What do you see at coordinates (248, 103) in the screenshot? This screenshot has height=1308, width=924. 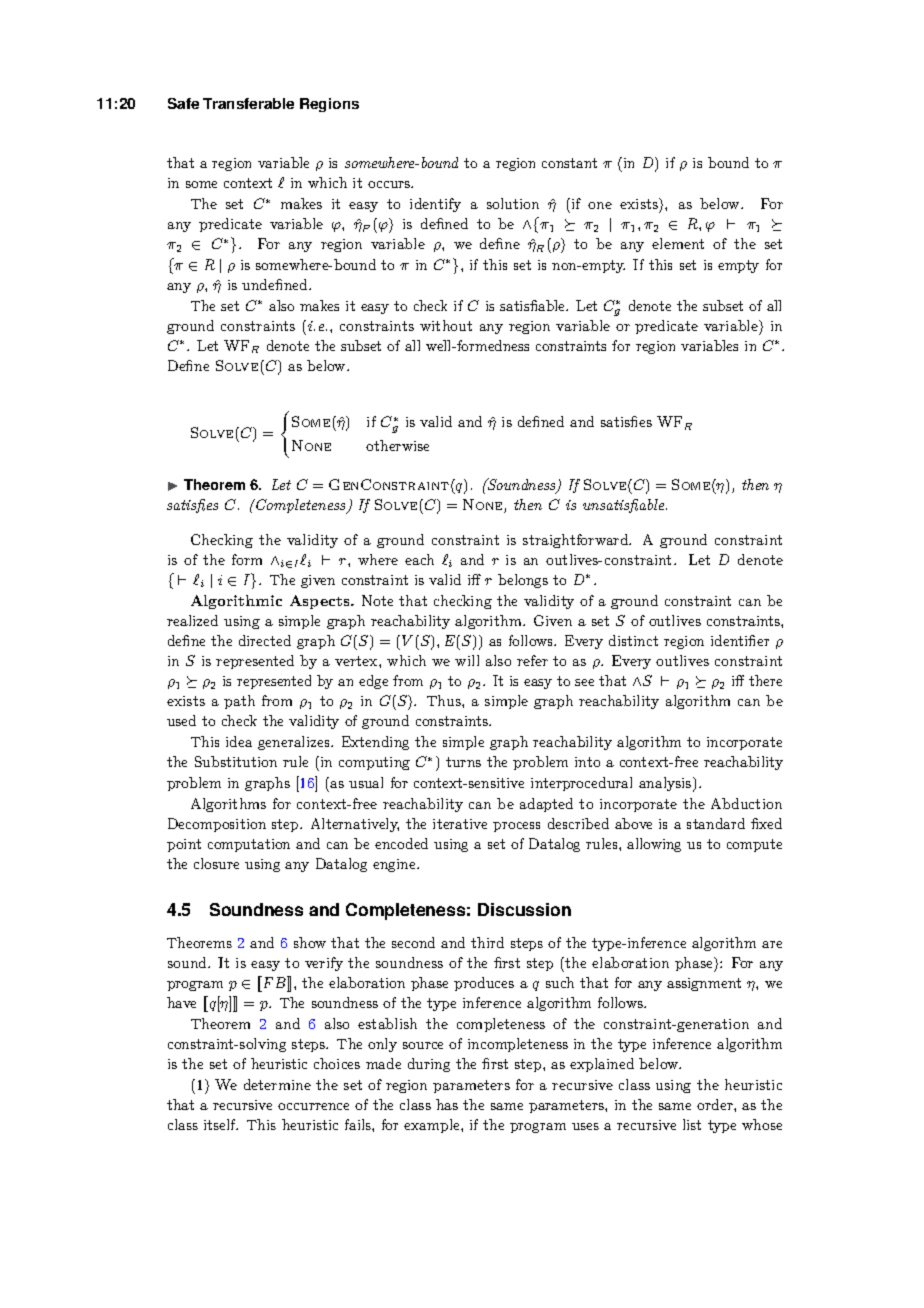 I see `Transferable` at bounding box center [248, 103].
